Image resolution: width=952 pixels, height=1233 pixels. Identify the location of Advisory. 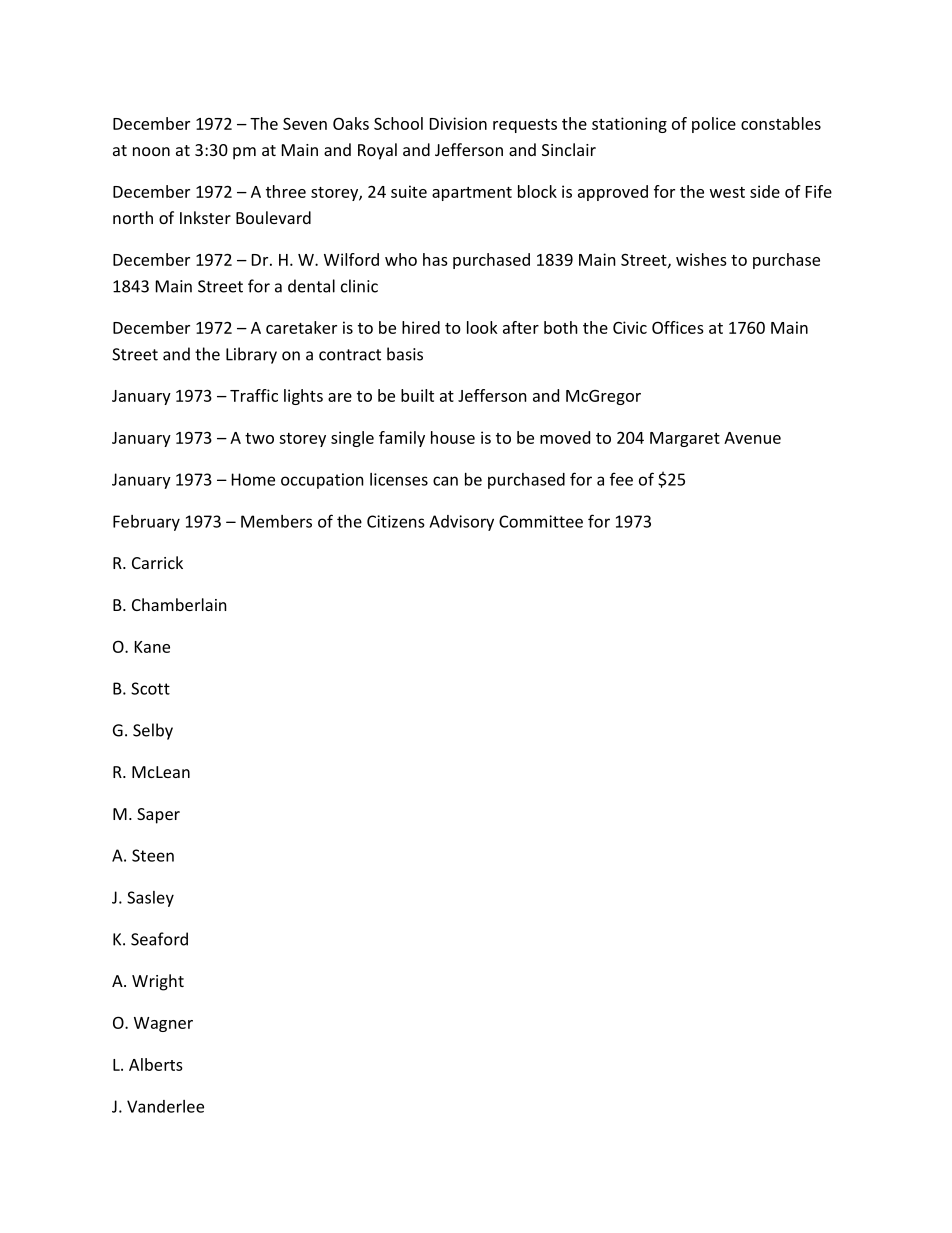
(461, 523).
